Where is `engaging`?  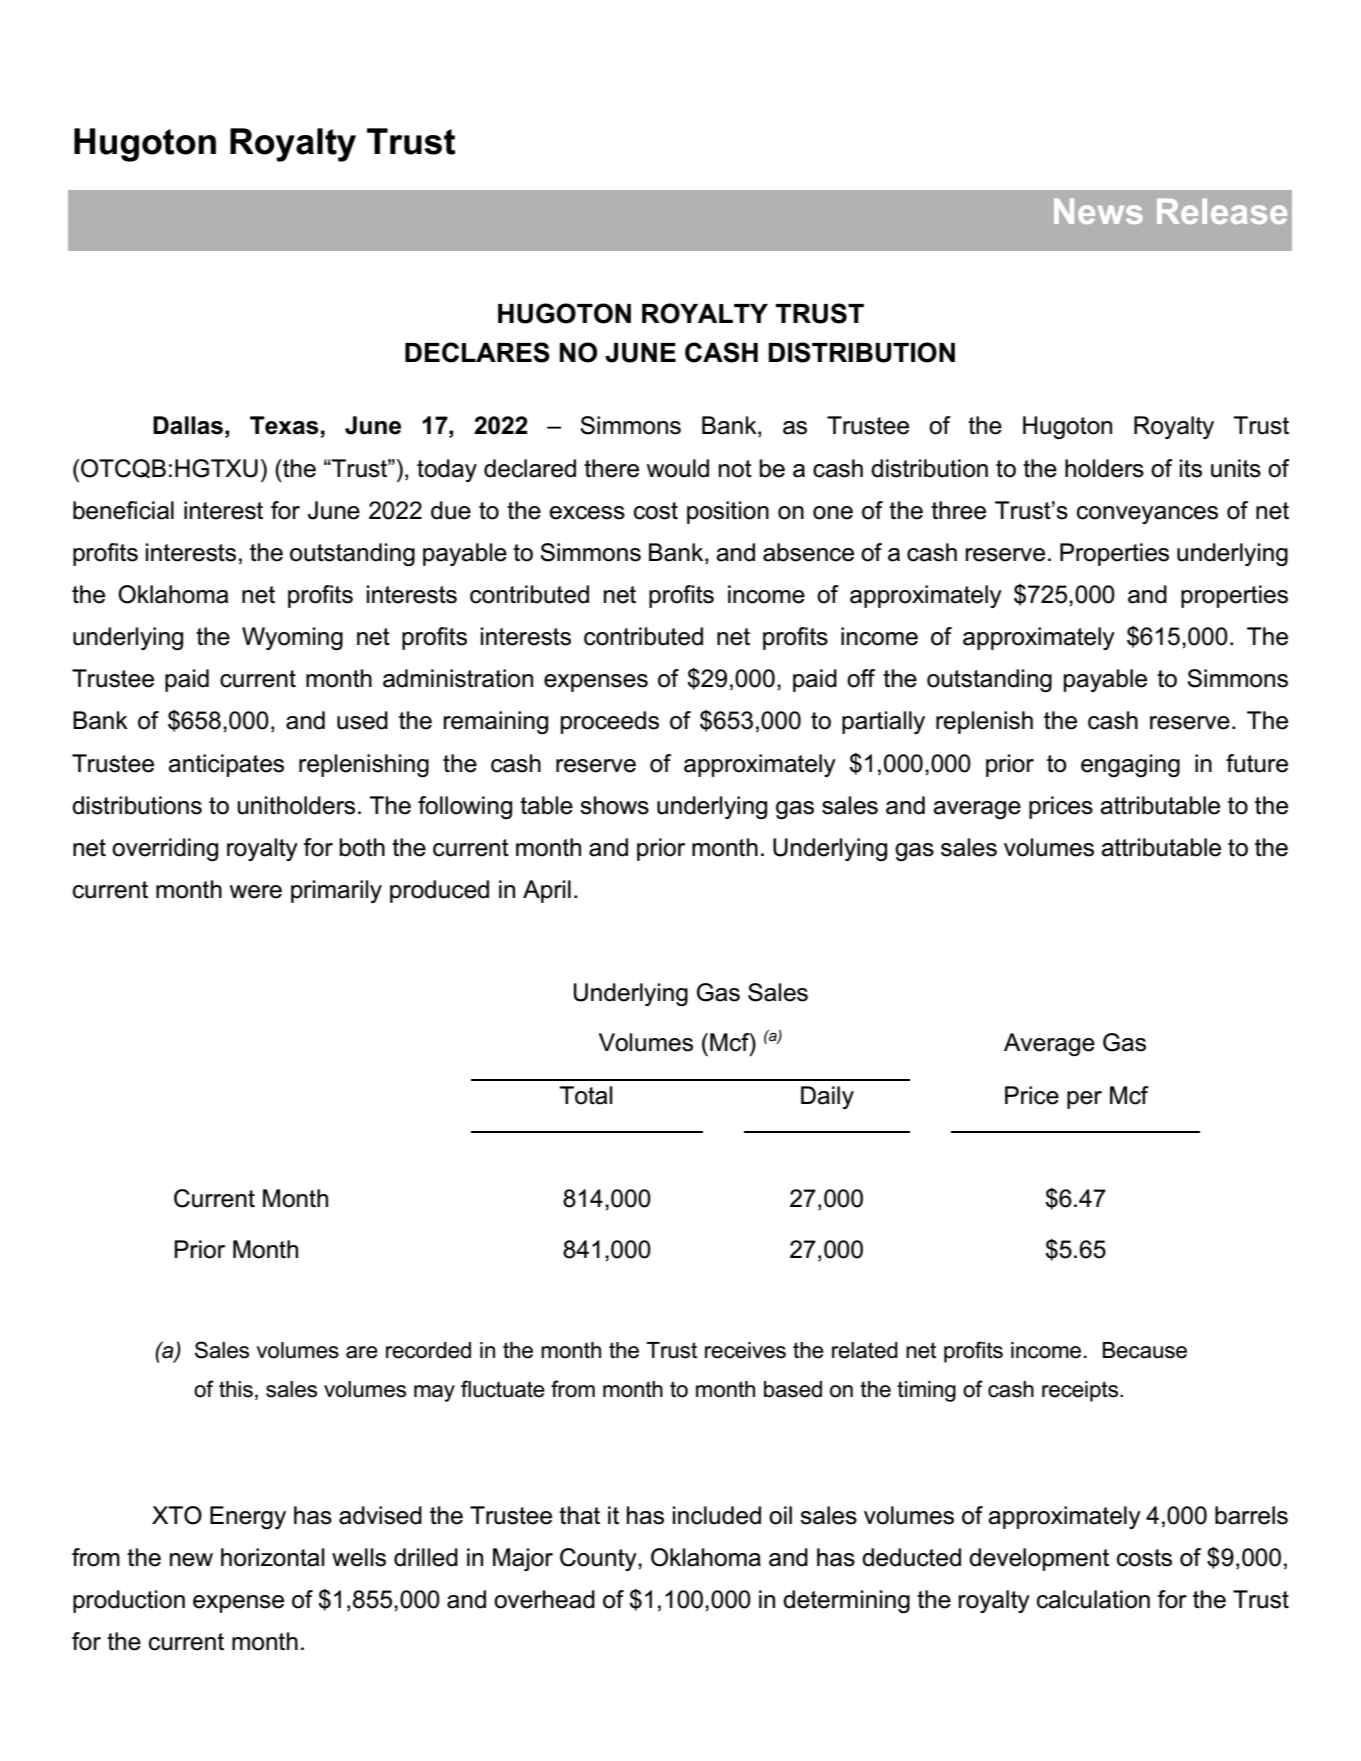 engaging is located at coordinates (1130, 765).
